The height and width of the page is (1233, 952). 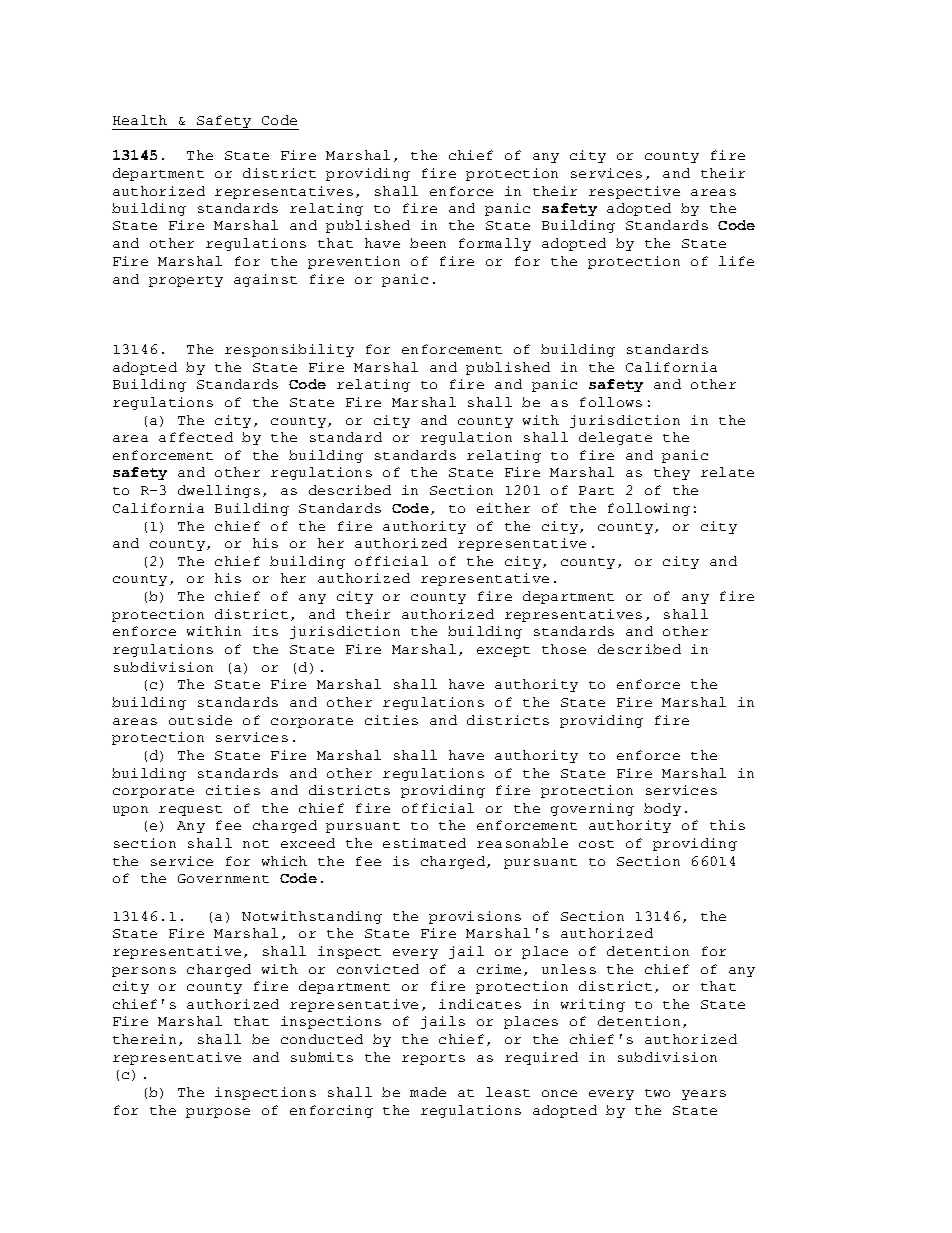 I want to click on respective, so click(x=634, y=192).
